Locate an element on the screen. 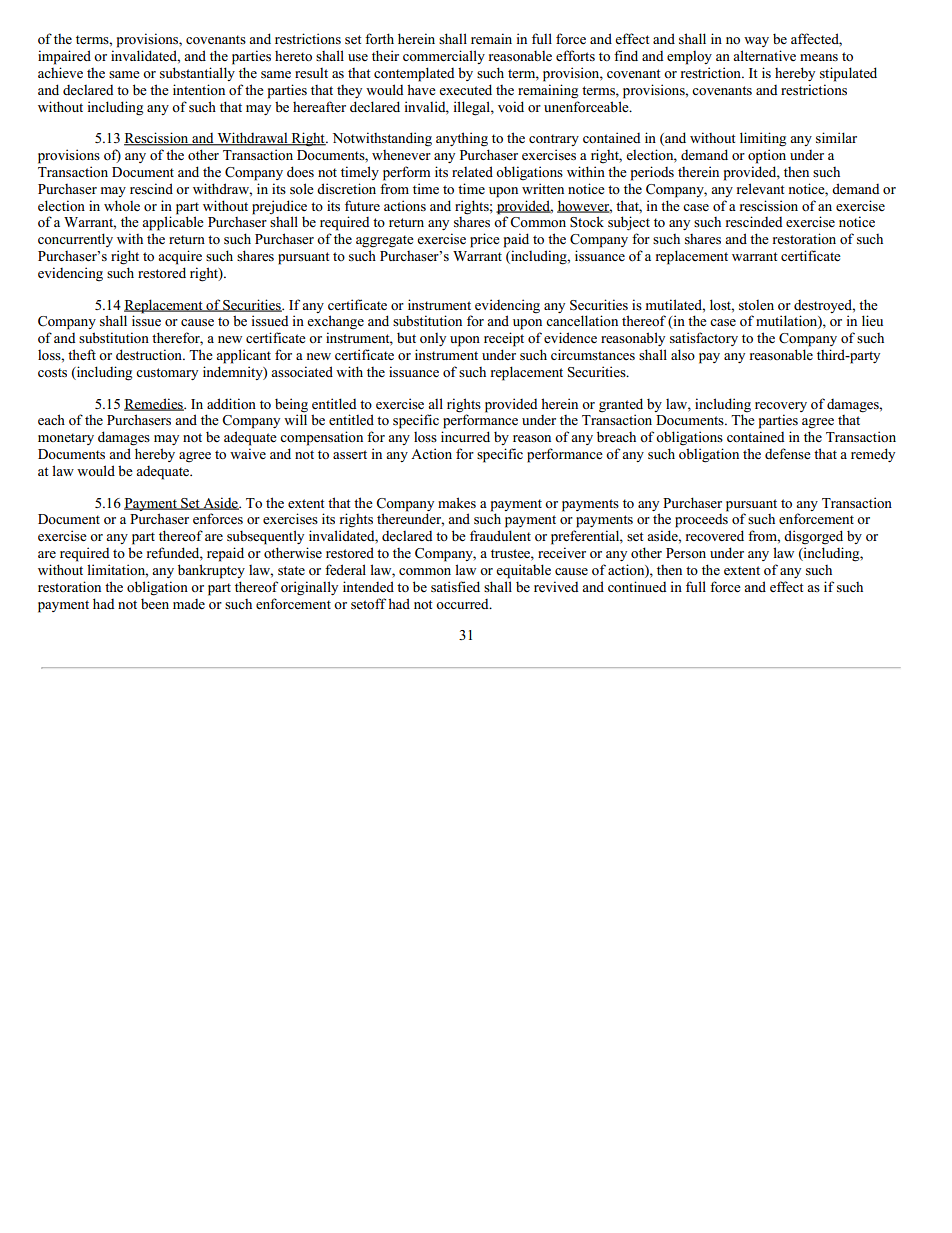  whole is located at coordinates (122, 205).
